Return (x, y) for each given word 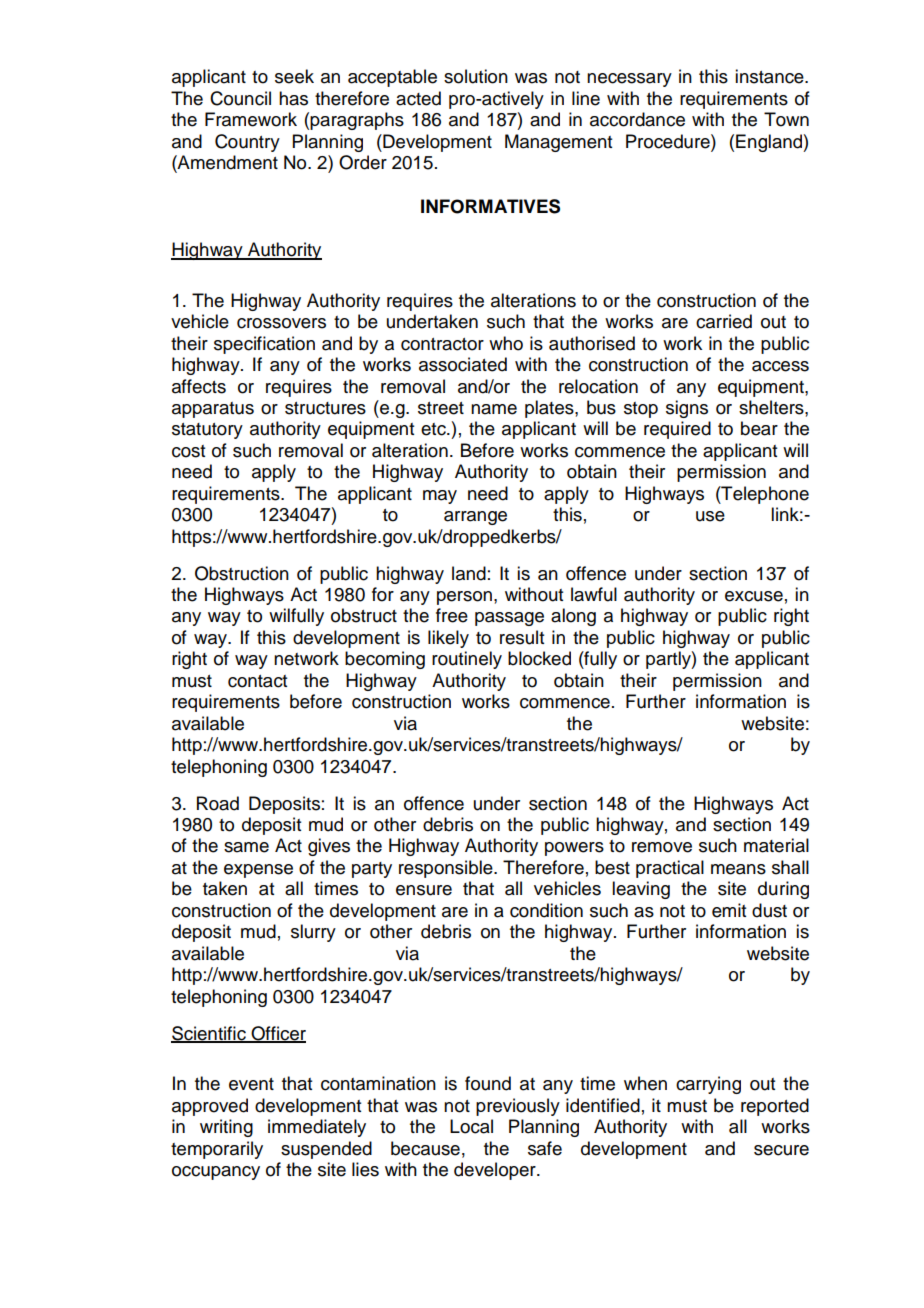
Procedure (669, 141)
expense (258, 871)
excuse (754, 596)
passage (509, 619)
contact (257, 681)
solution (476, 76)
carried (724, 321)
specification (264, 345)
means (738, 869)
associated (463, 364)
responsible (447, 869)
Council (240, 98)
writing (226, 1128)
